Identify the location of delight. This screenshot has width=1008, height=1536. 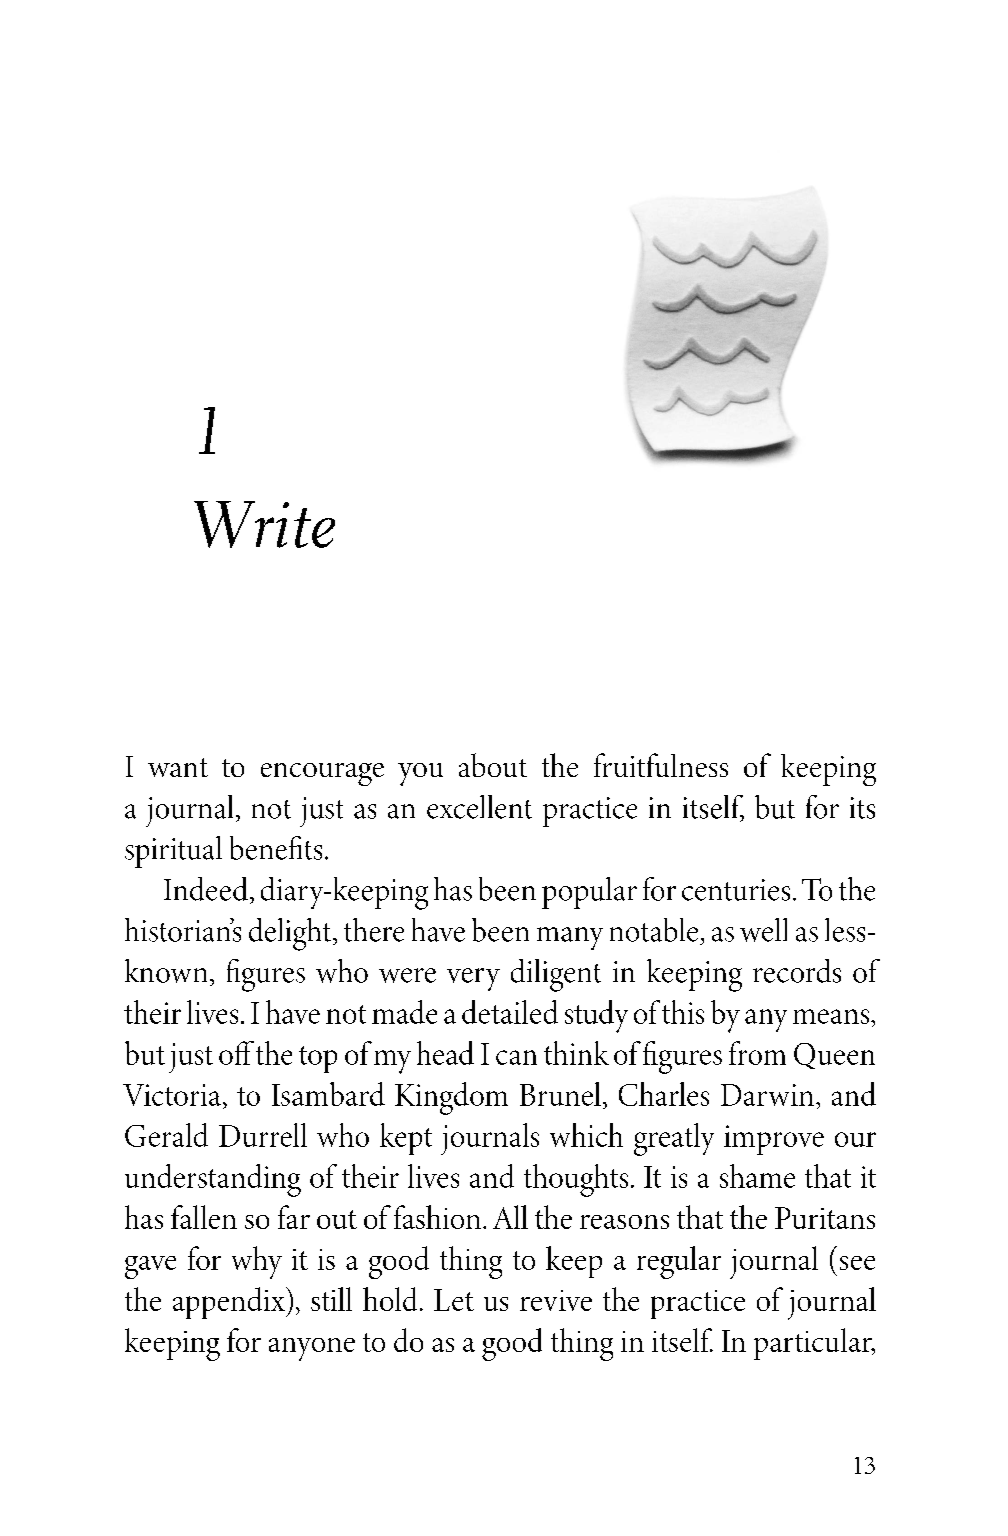
(290, 934).
